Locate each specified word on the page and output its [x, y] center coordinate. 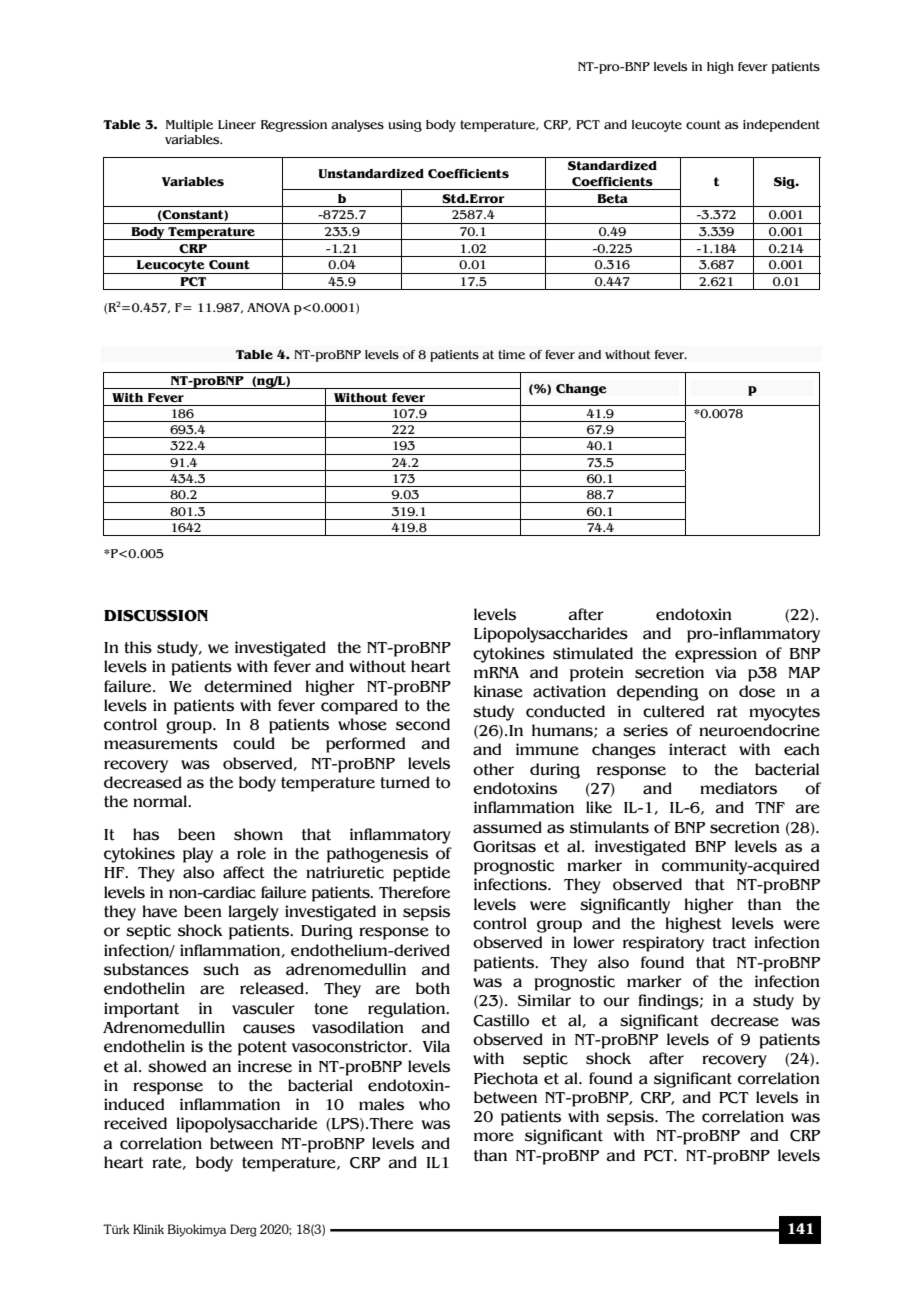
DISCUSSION [156, 616]
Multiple [189, 126]
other [493, 769]
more [494, 1137]
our [616, 1002]
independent [781, 126]
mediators [738, 788]
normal [161, 801]
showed [177, 1066]
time [511, 355]
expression [716, 655]
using [405, 126]
